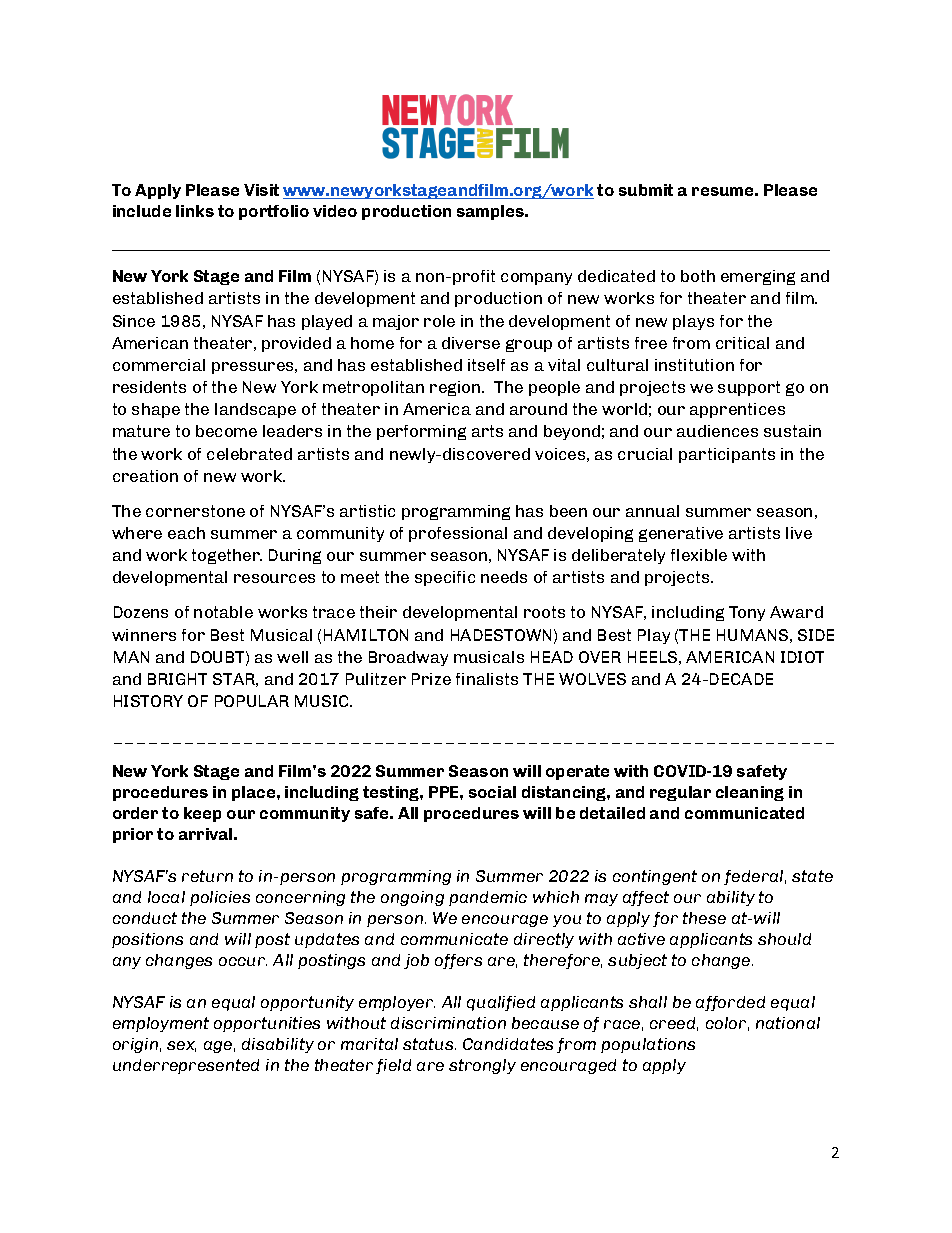  Describe the element at coordinates (544, 612) in the screenshot. I see `roots` at that location.
